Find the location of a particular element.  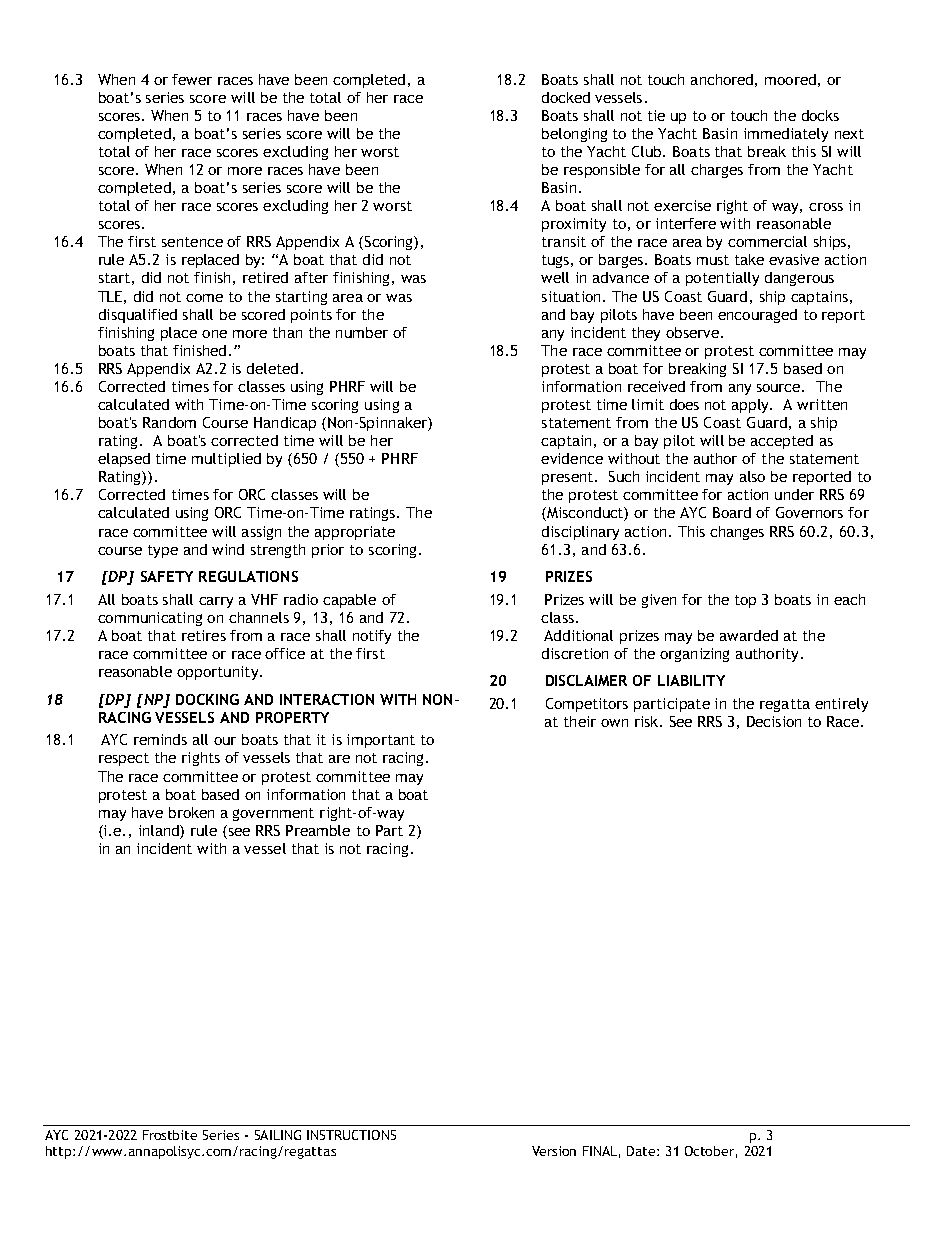

SAILING is located at coordinates (278, 1135).
